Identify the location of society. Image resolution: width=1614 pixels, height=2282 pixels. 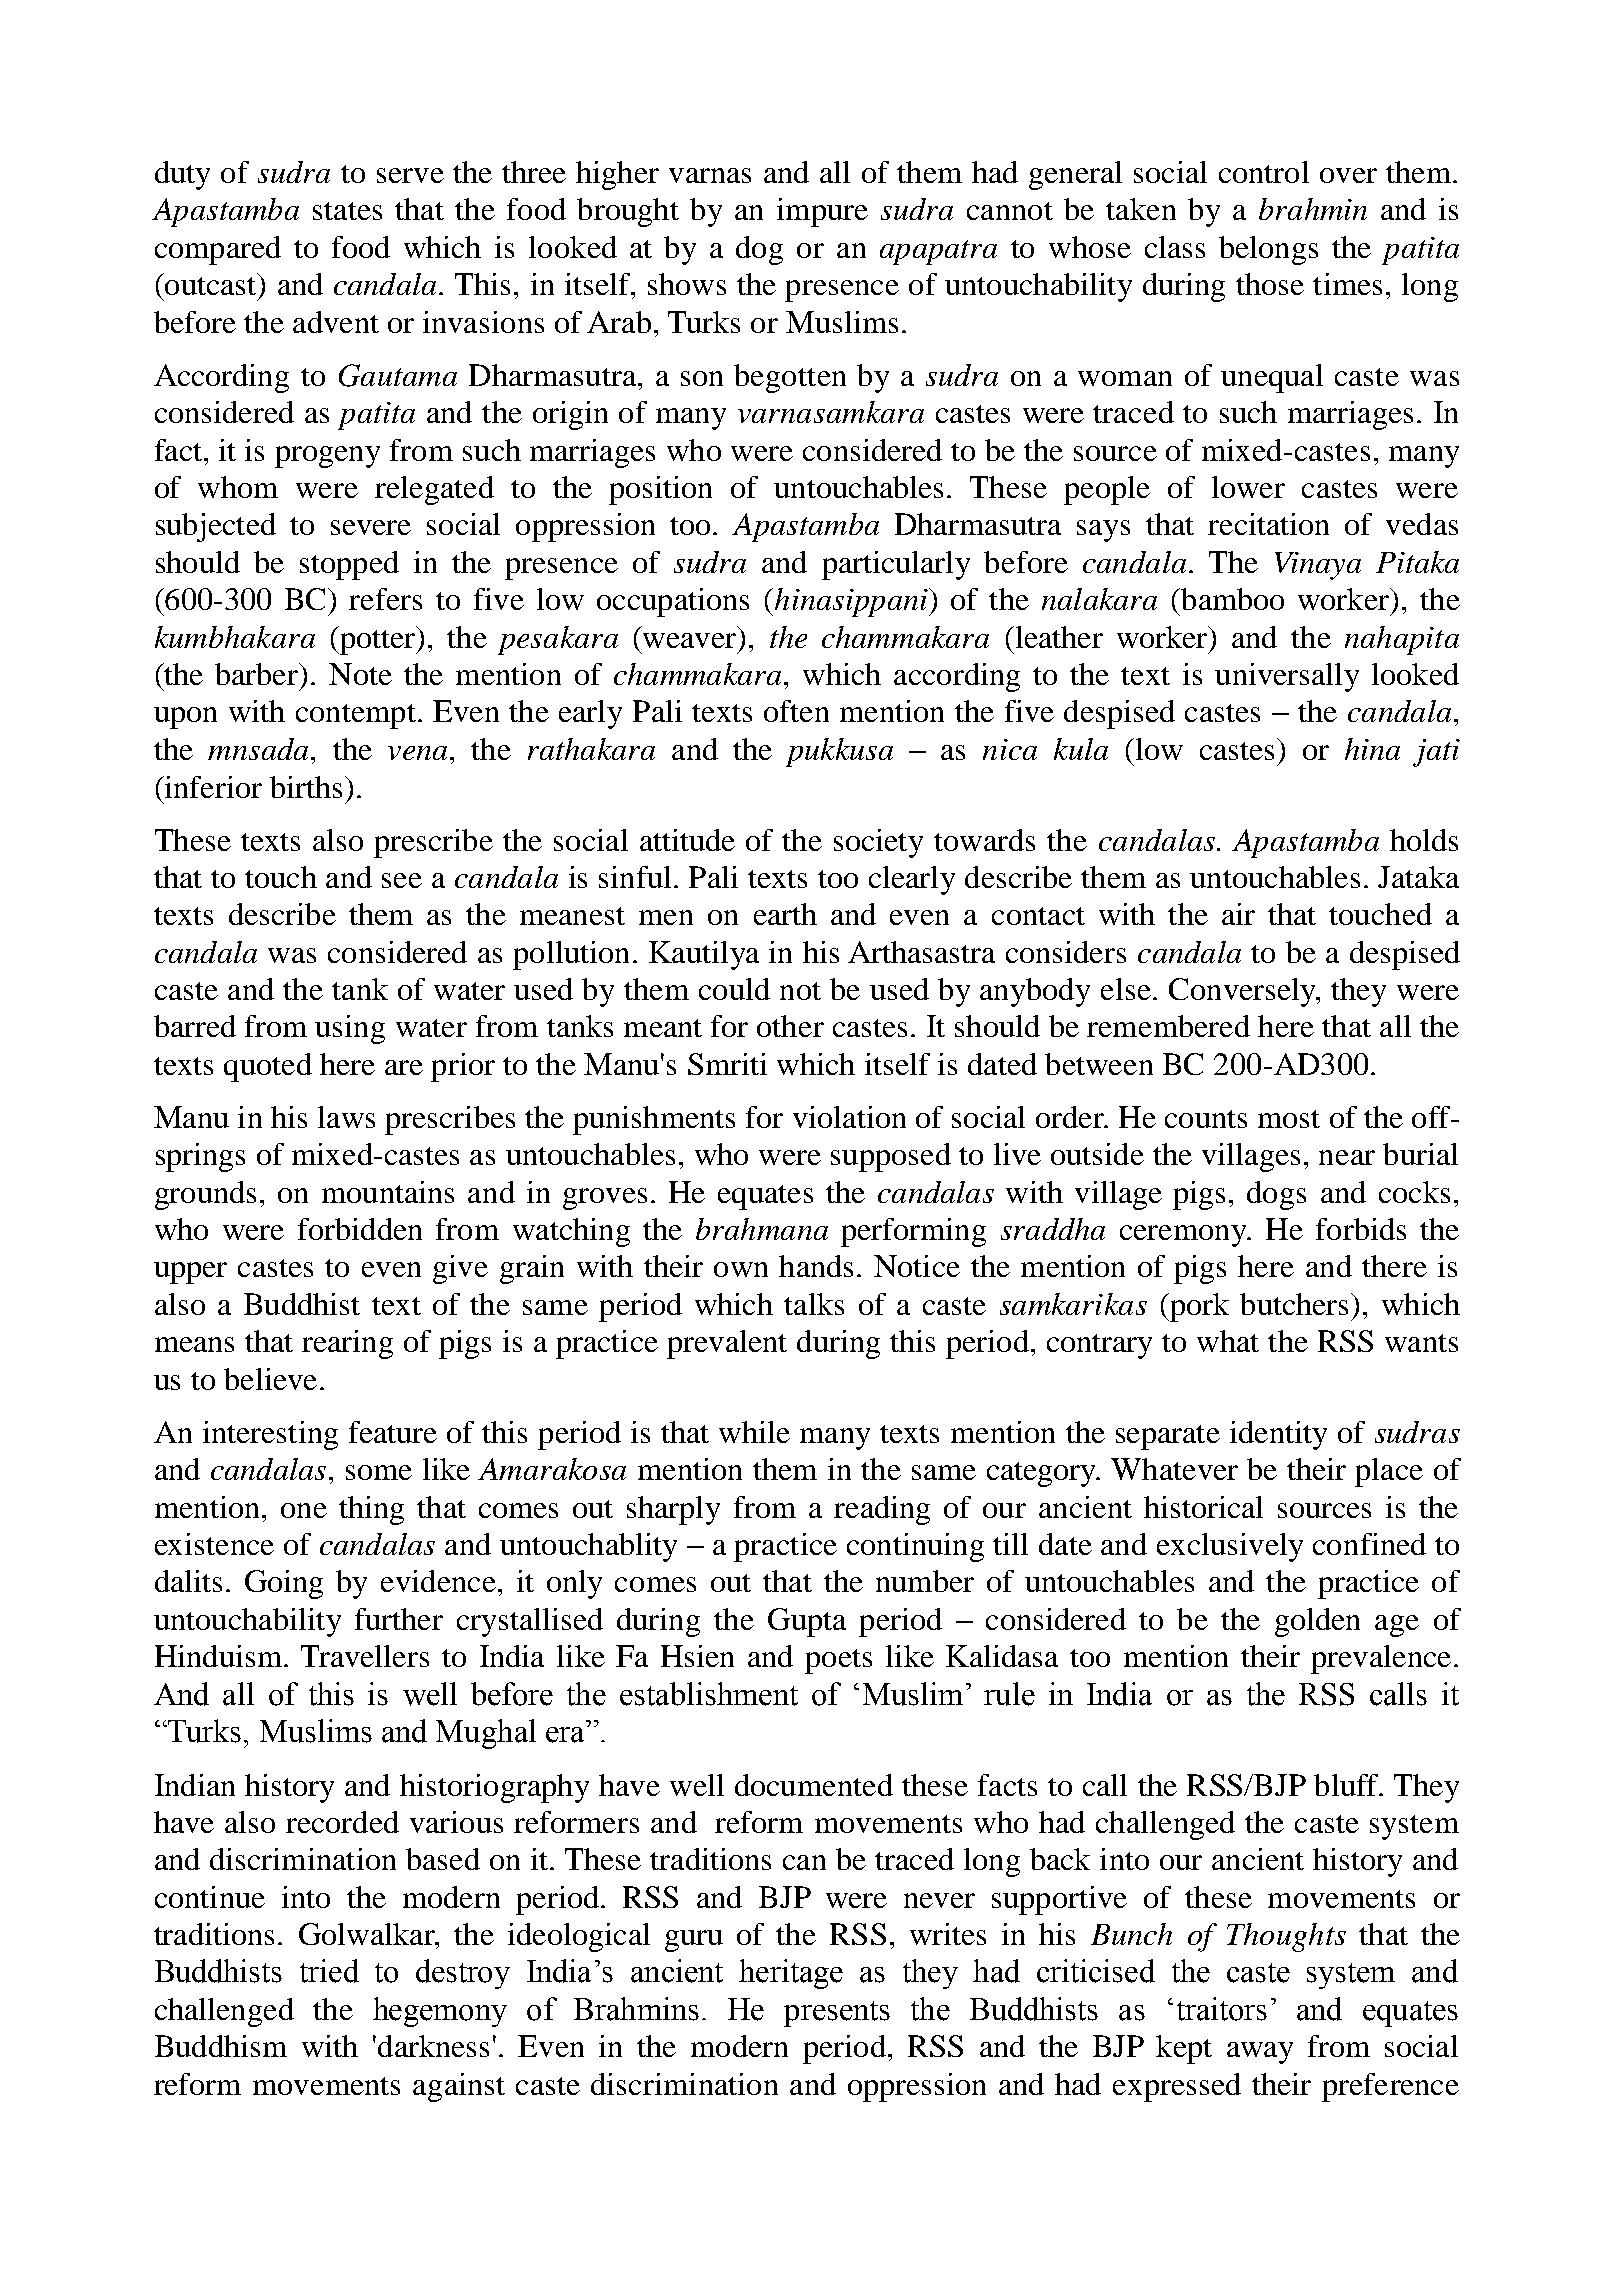
(878, 843).
